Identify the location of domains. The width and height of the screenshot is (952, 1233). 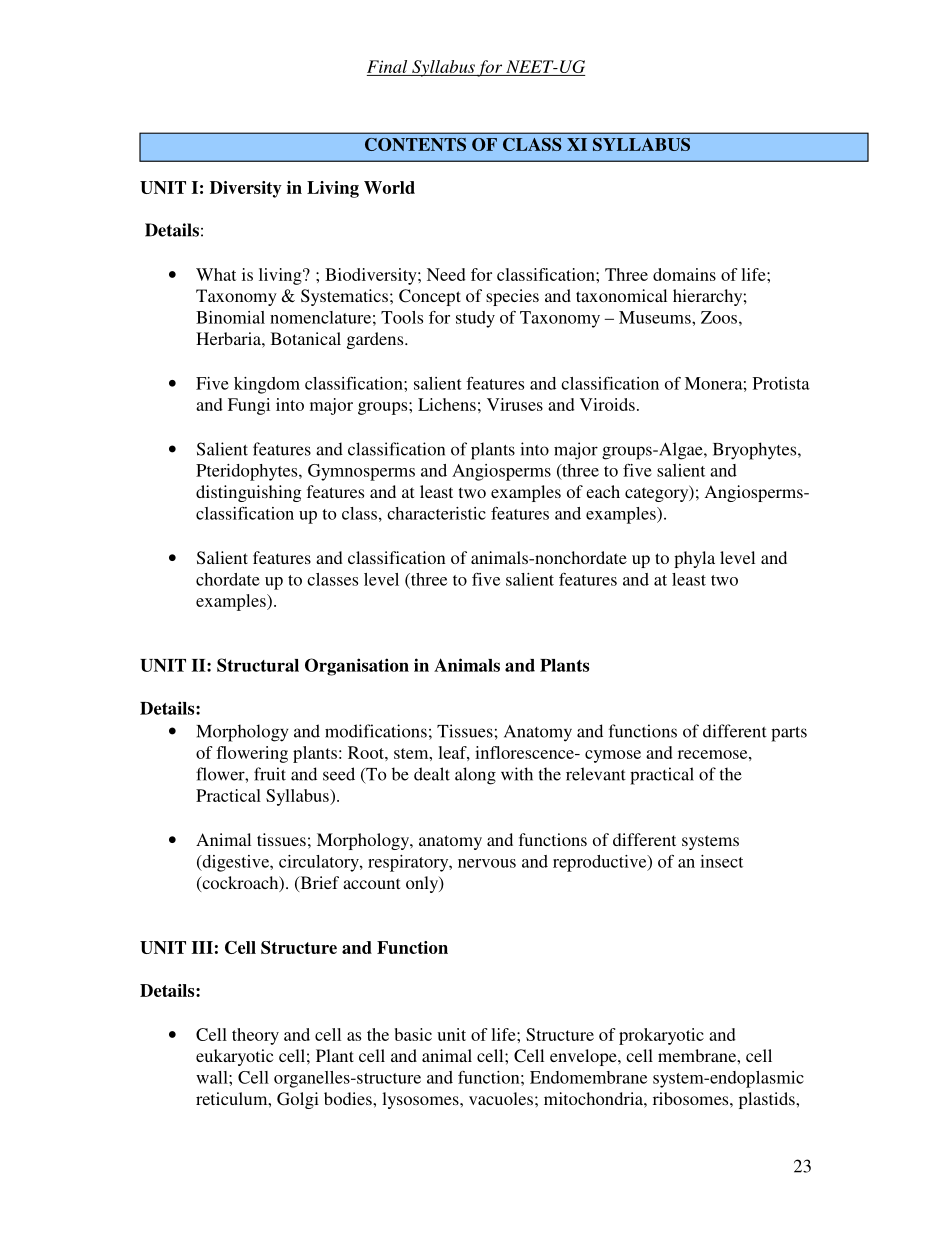
(684, 274).
